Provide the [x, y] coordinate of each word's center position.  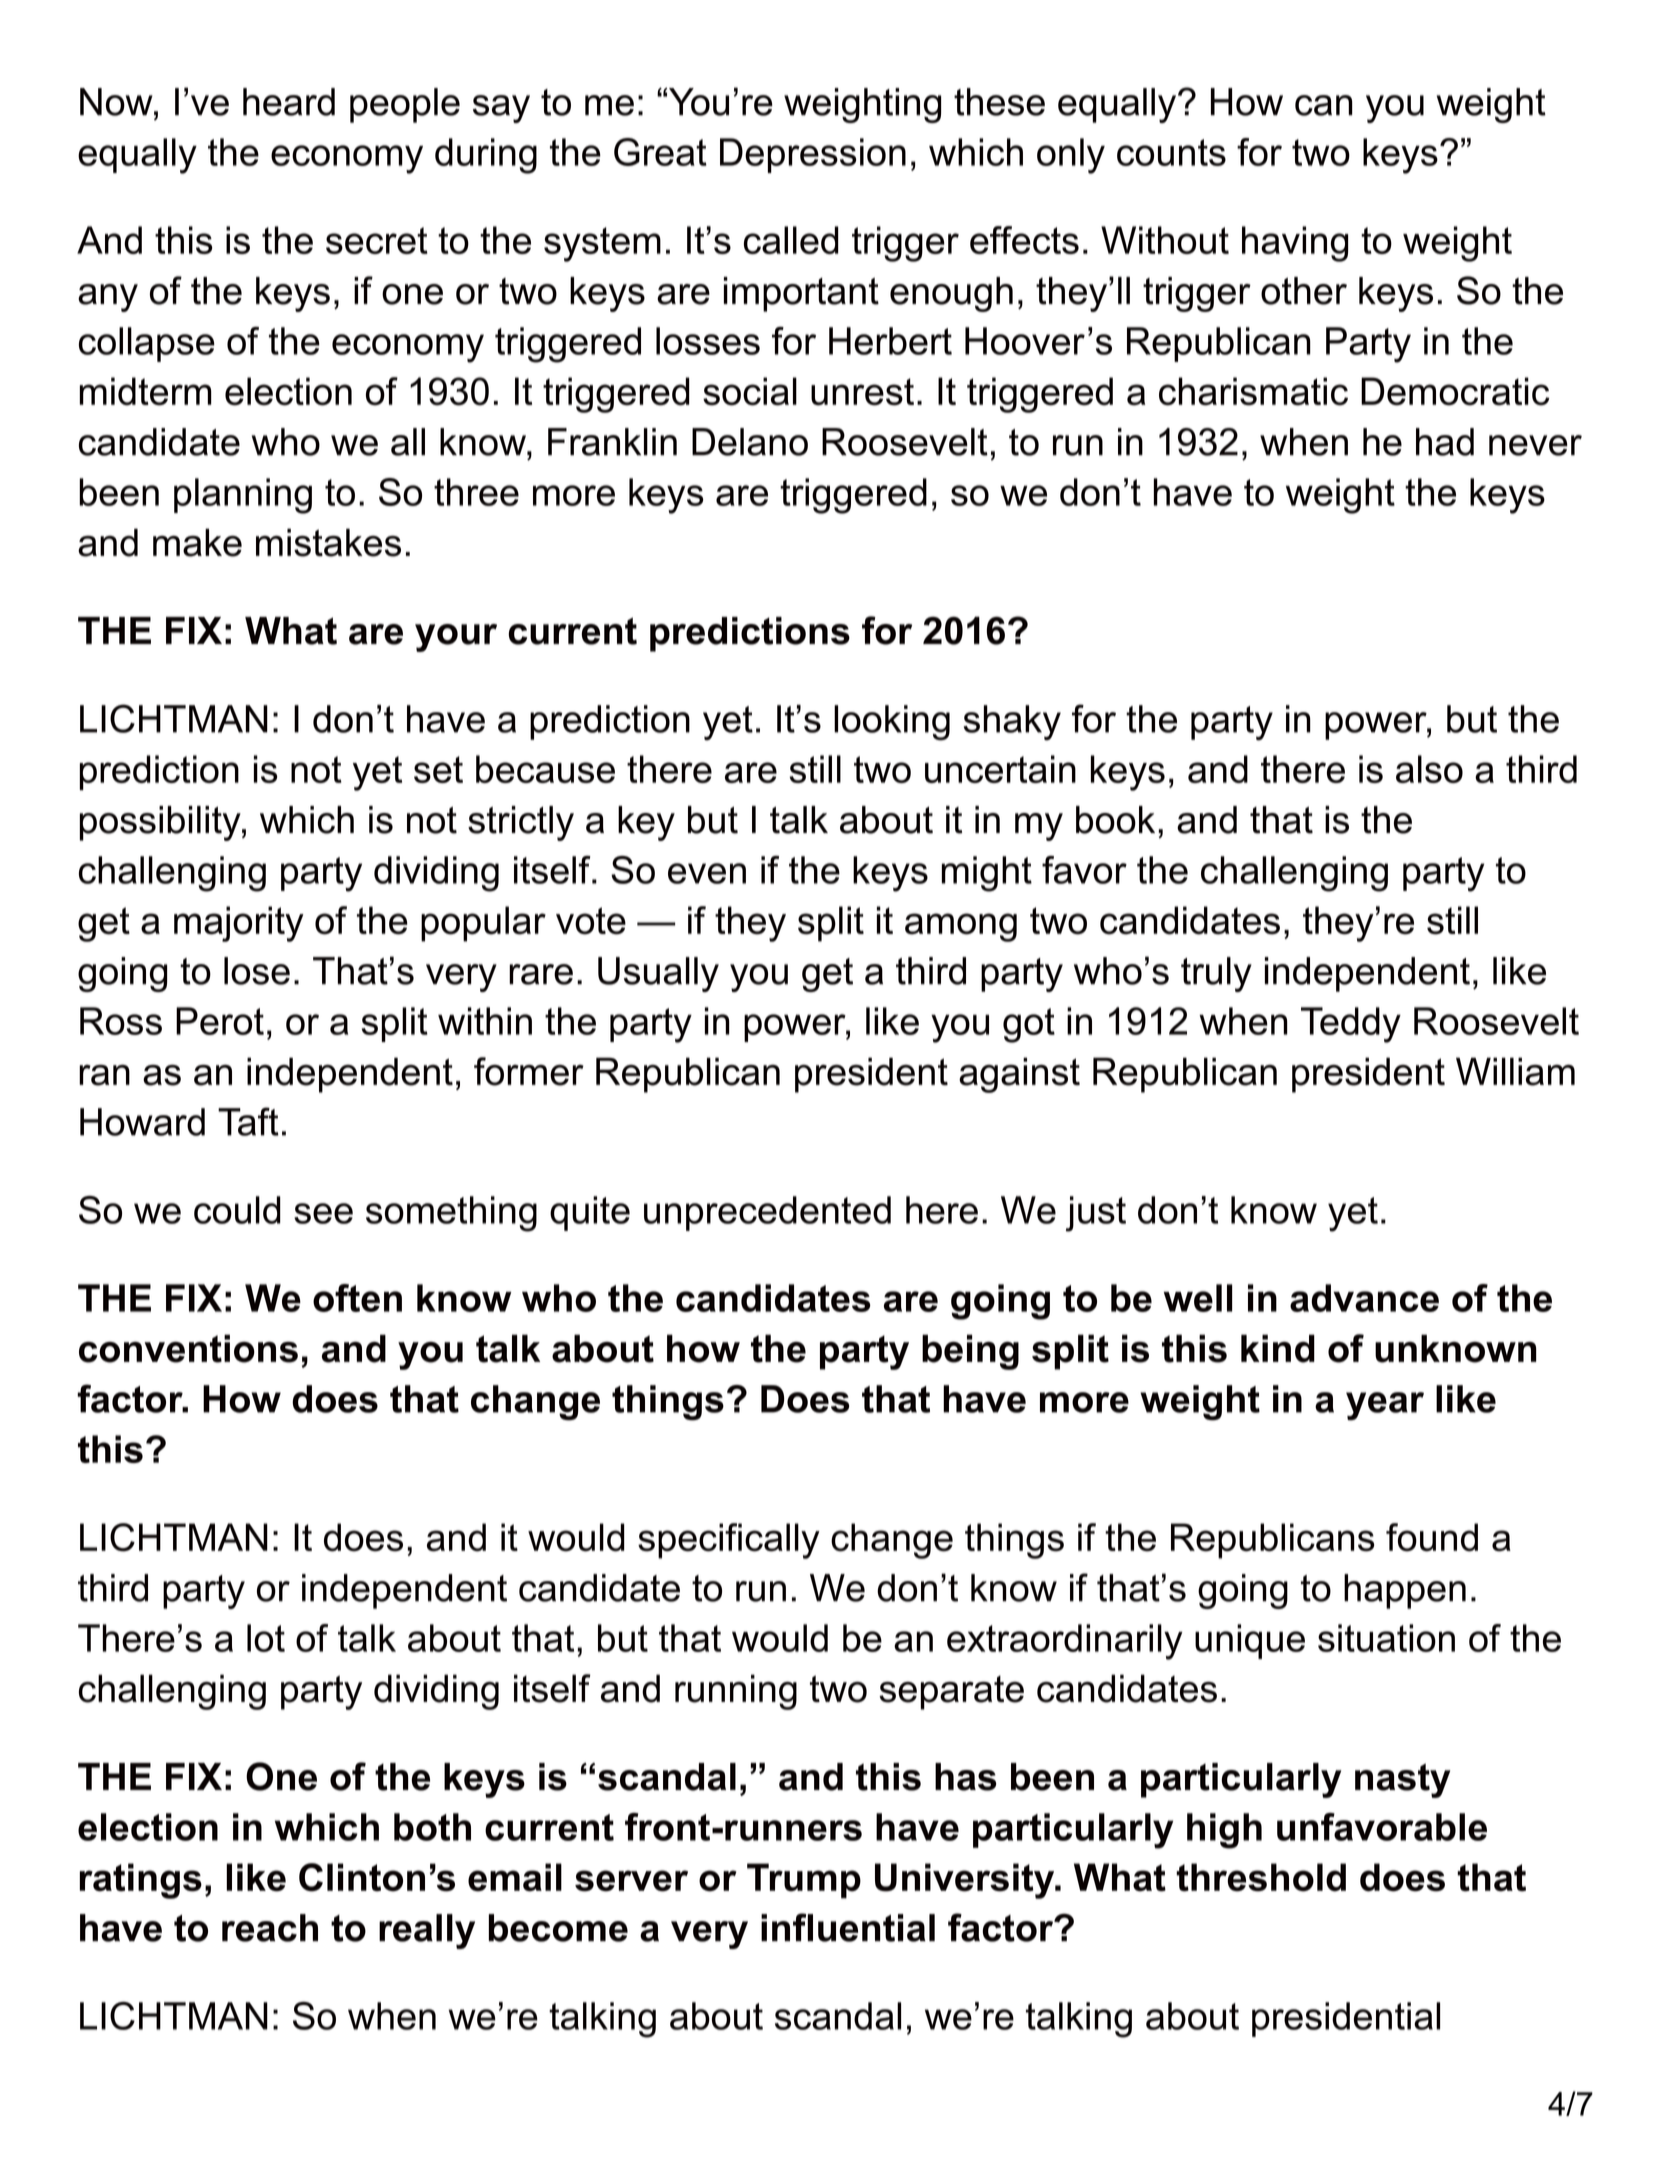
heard [289, 102]
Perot [220, 1021]
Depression [813, 155]
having [1295, 244]
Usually [658, 974]
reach [270, 1928]
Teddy [1351, 1025]
